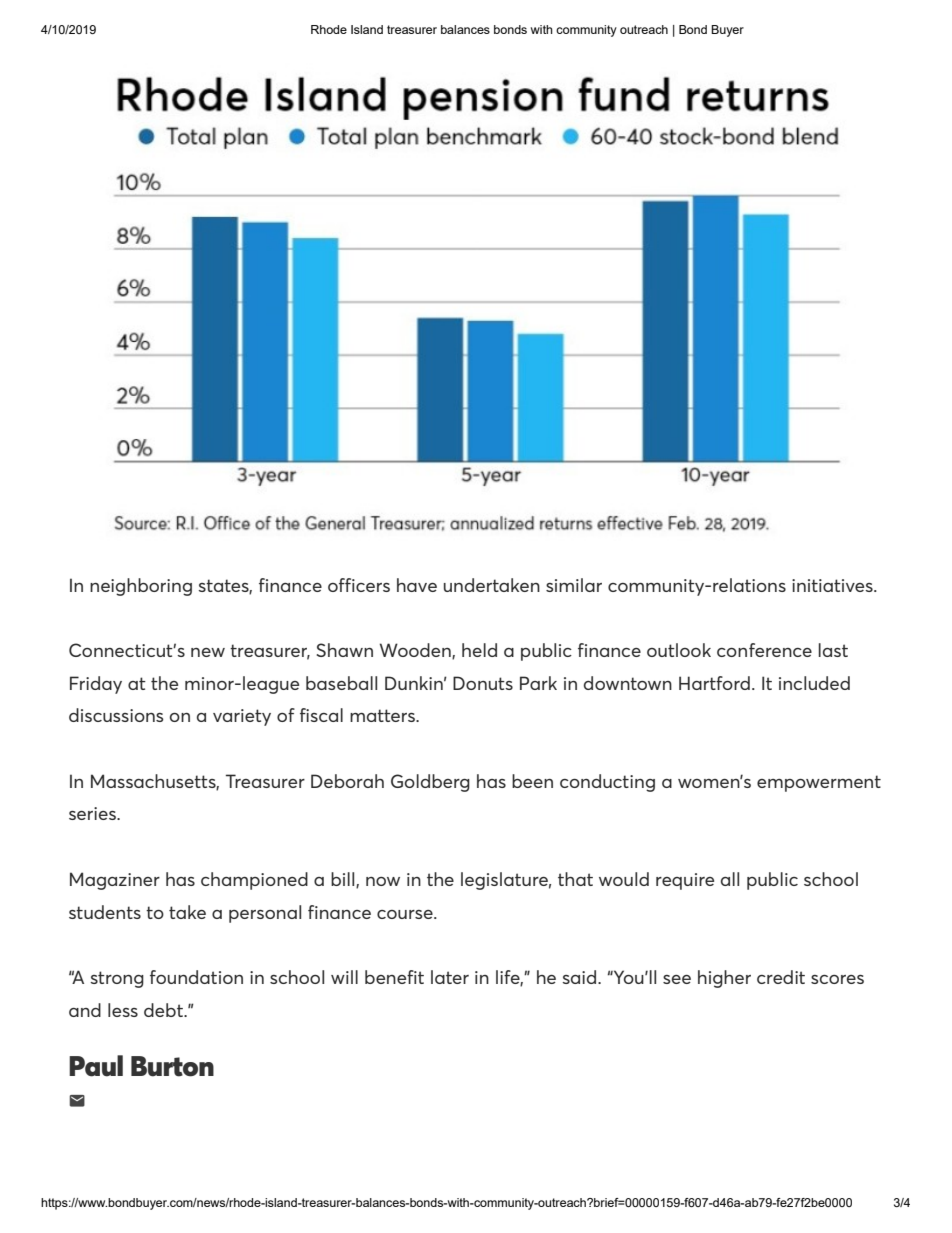  What do you see at coordinates (781, 977) in the screenshot?
I see `credit` at bounding box center [781, 977].
